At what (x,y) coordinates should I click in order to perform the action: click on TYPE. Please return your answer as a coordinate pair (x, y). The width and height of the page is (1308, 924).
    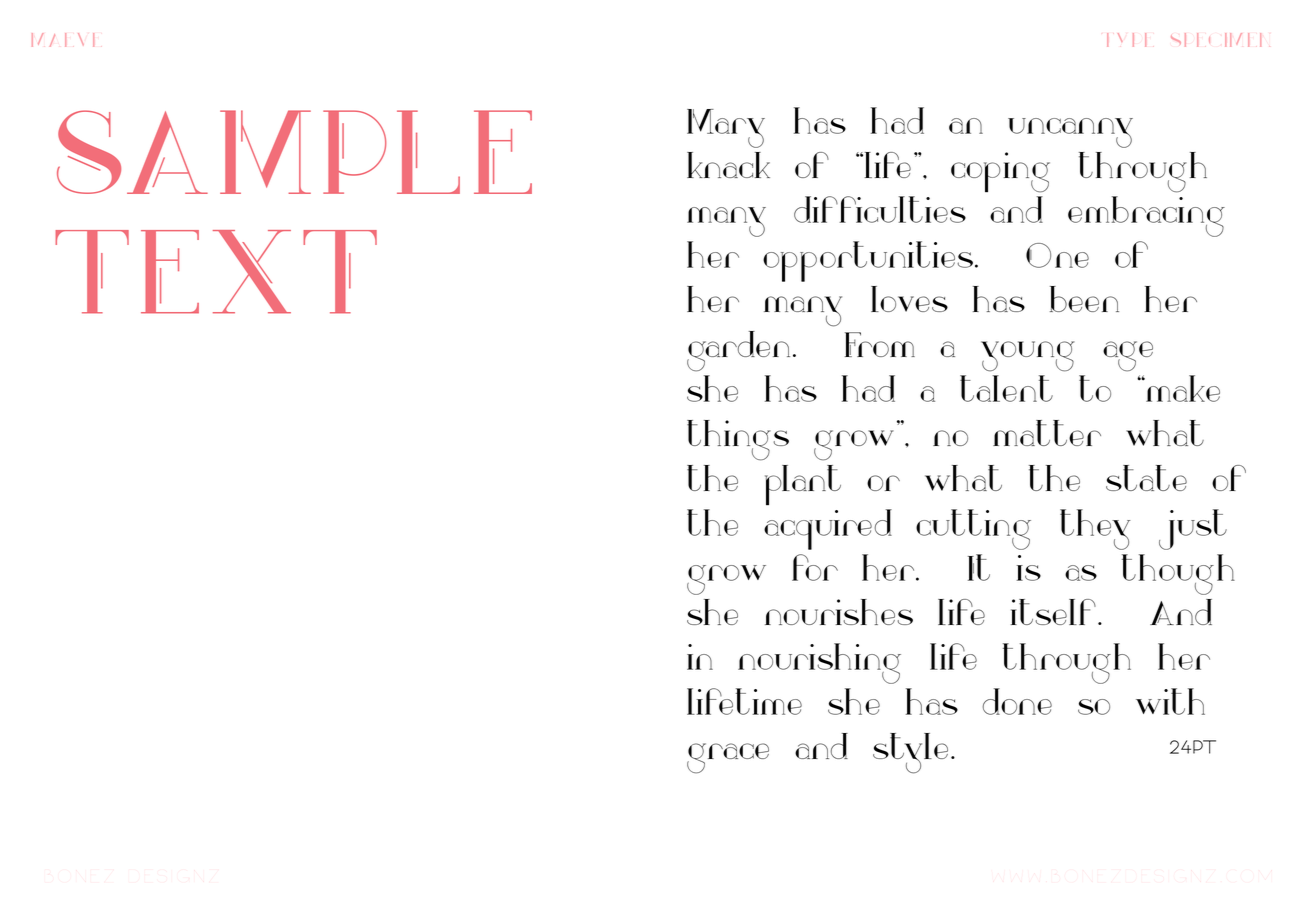
    Looking at the image, I should click on (1126, 40).
